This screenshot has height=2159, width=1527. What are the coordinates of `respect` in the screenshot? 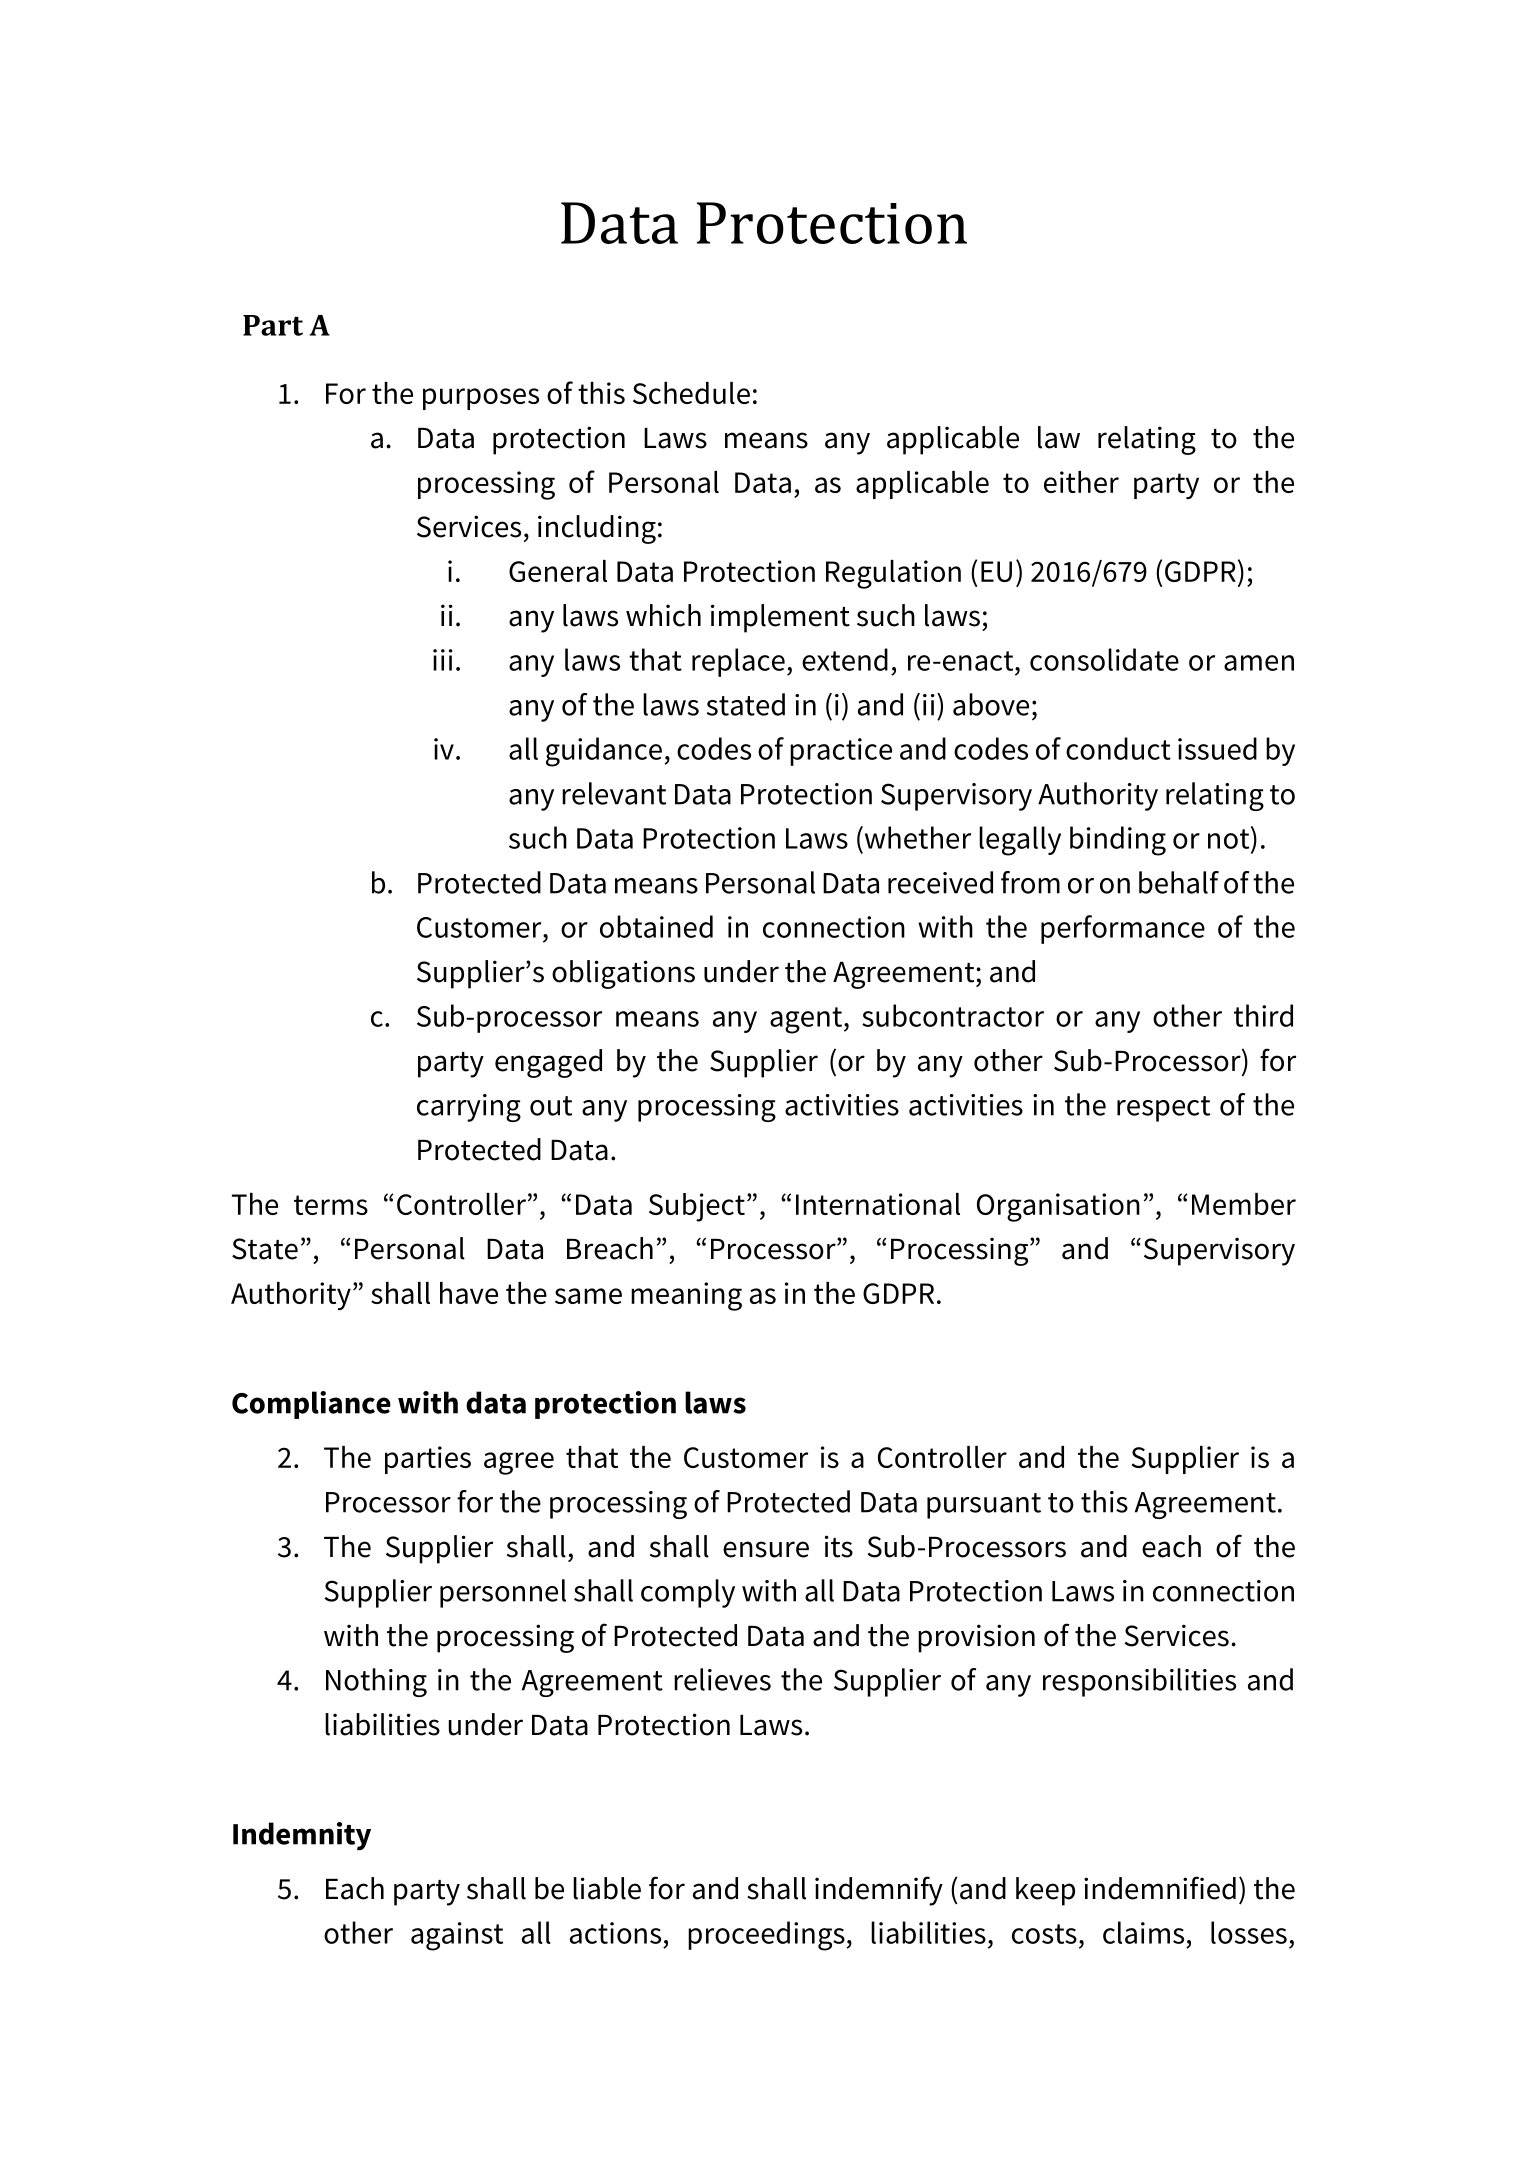 It's located at (1163, 1109).
